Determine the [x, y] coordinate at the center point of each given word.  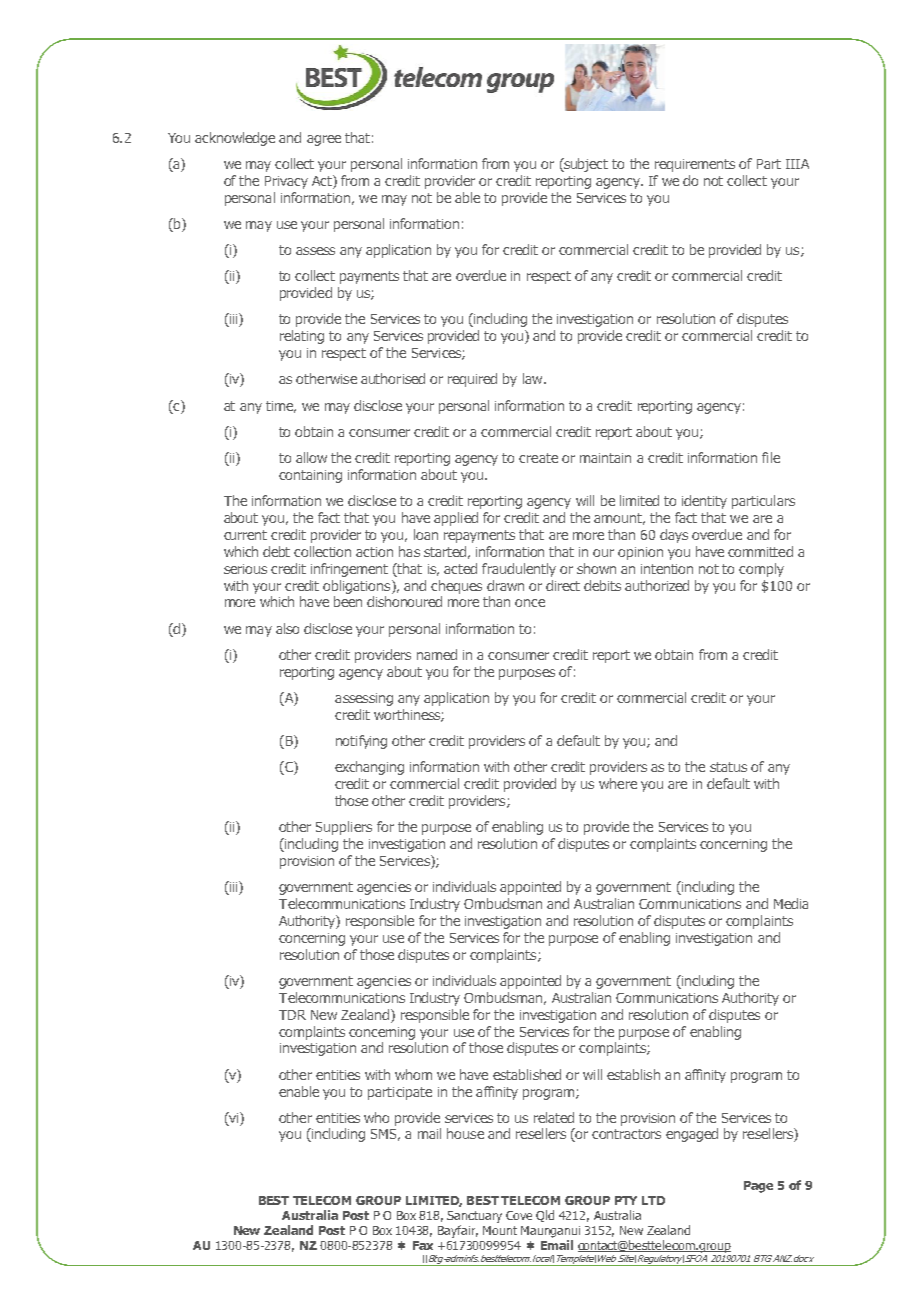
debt [276, 551]
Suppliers [344, 828]
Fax [423, 1245]
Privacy [286, 182]
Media [791, 903]
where [618, 783]
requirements [695, 165]
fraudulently [519, 570]
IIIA [797, 164]
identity [704, 502]
